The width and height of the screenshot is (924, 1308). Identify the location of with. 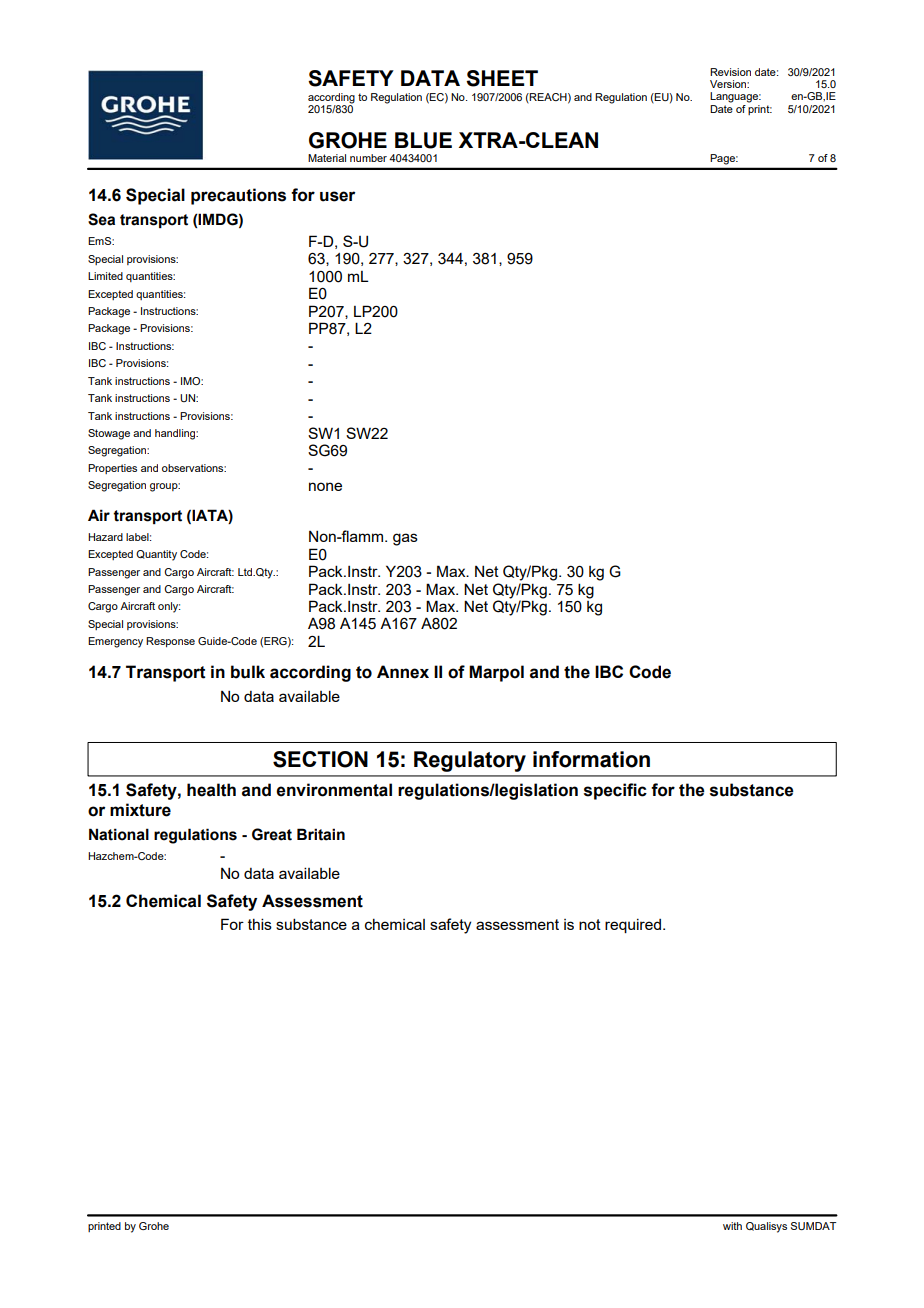
(732, 1226).
